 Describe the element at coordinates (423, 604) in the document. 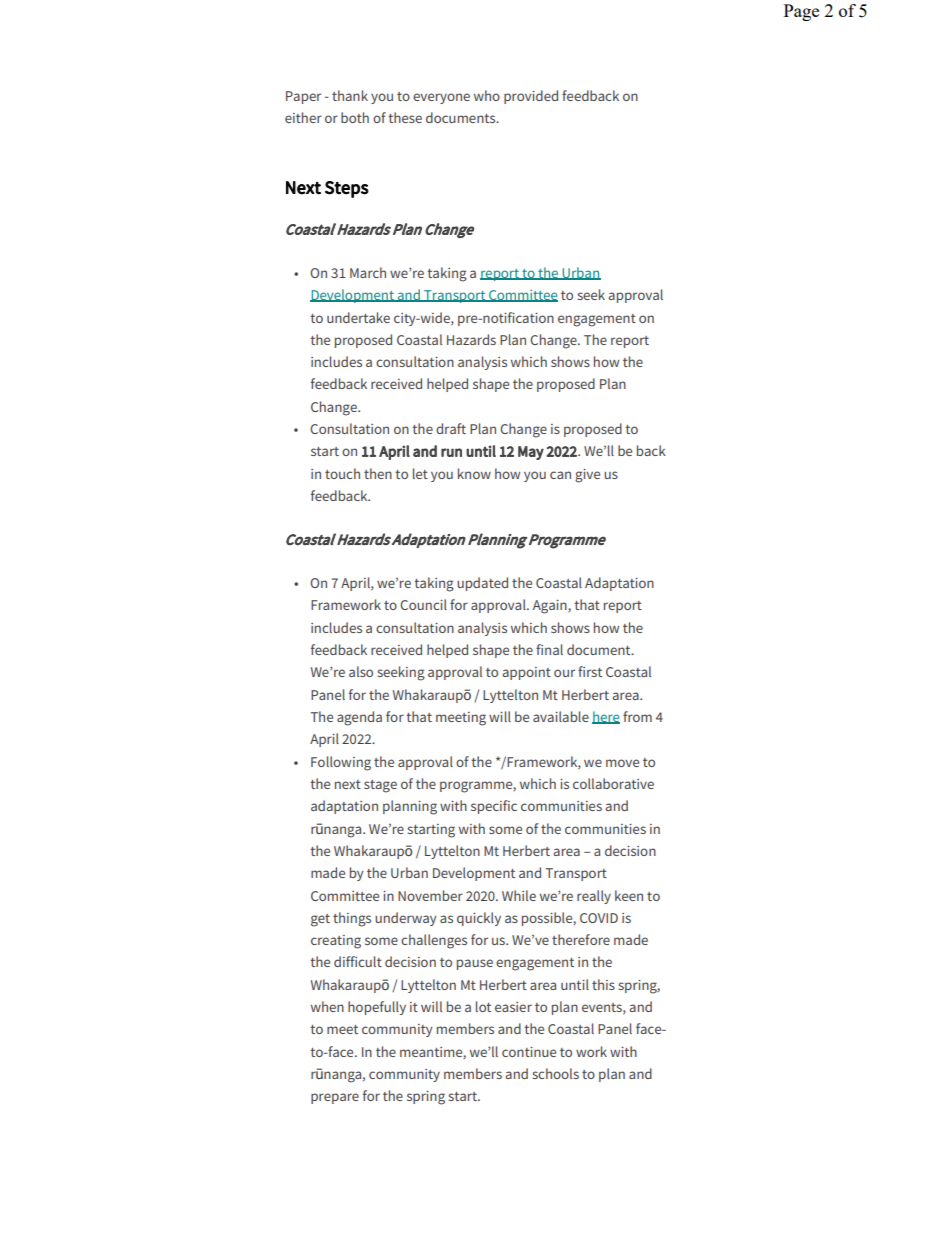

I see `Council` at that location.
